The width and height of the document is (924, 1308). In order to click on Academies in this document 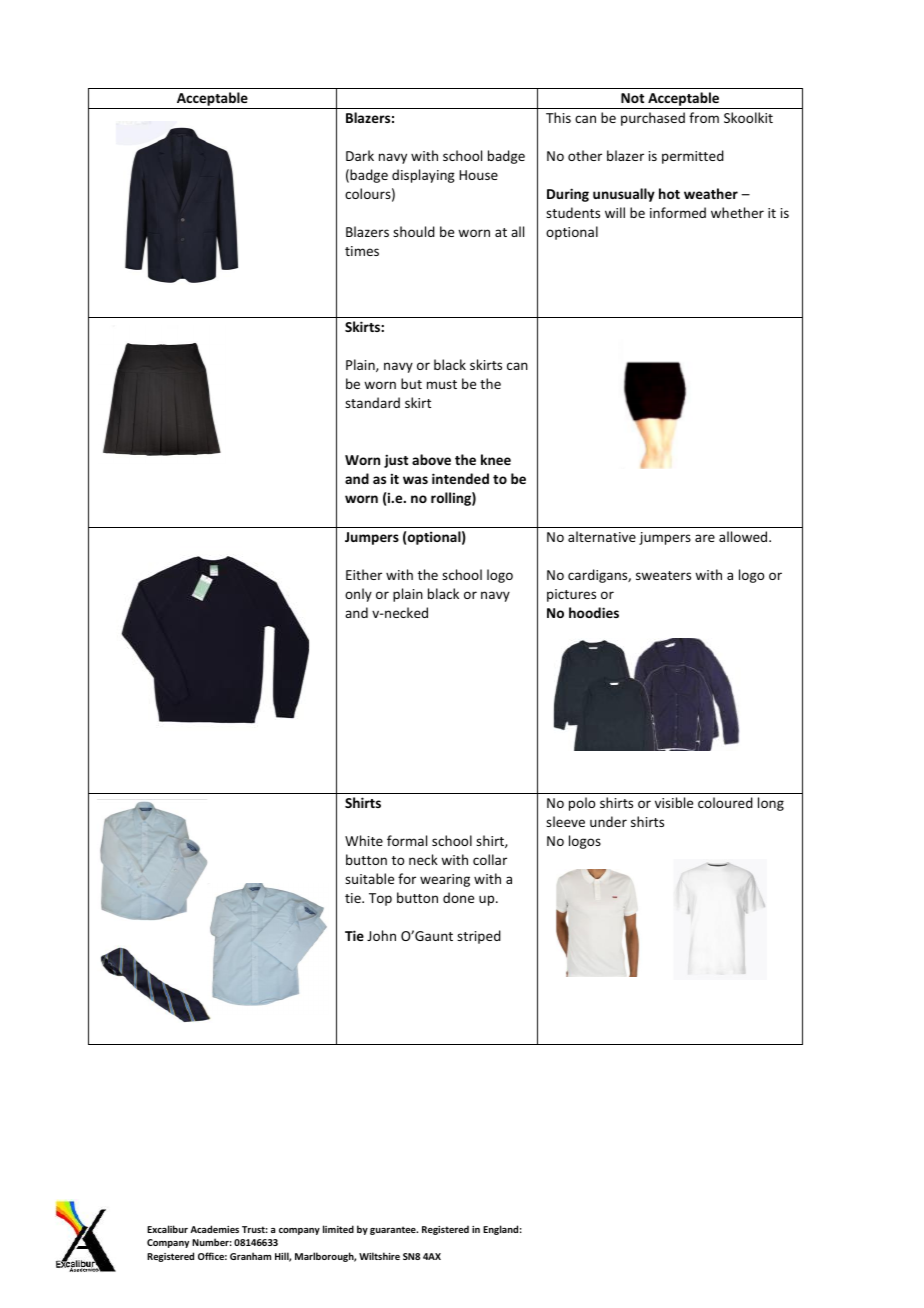, I will do `click(214, 1229)`.
